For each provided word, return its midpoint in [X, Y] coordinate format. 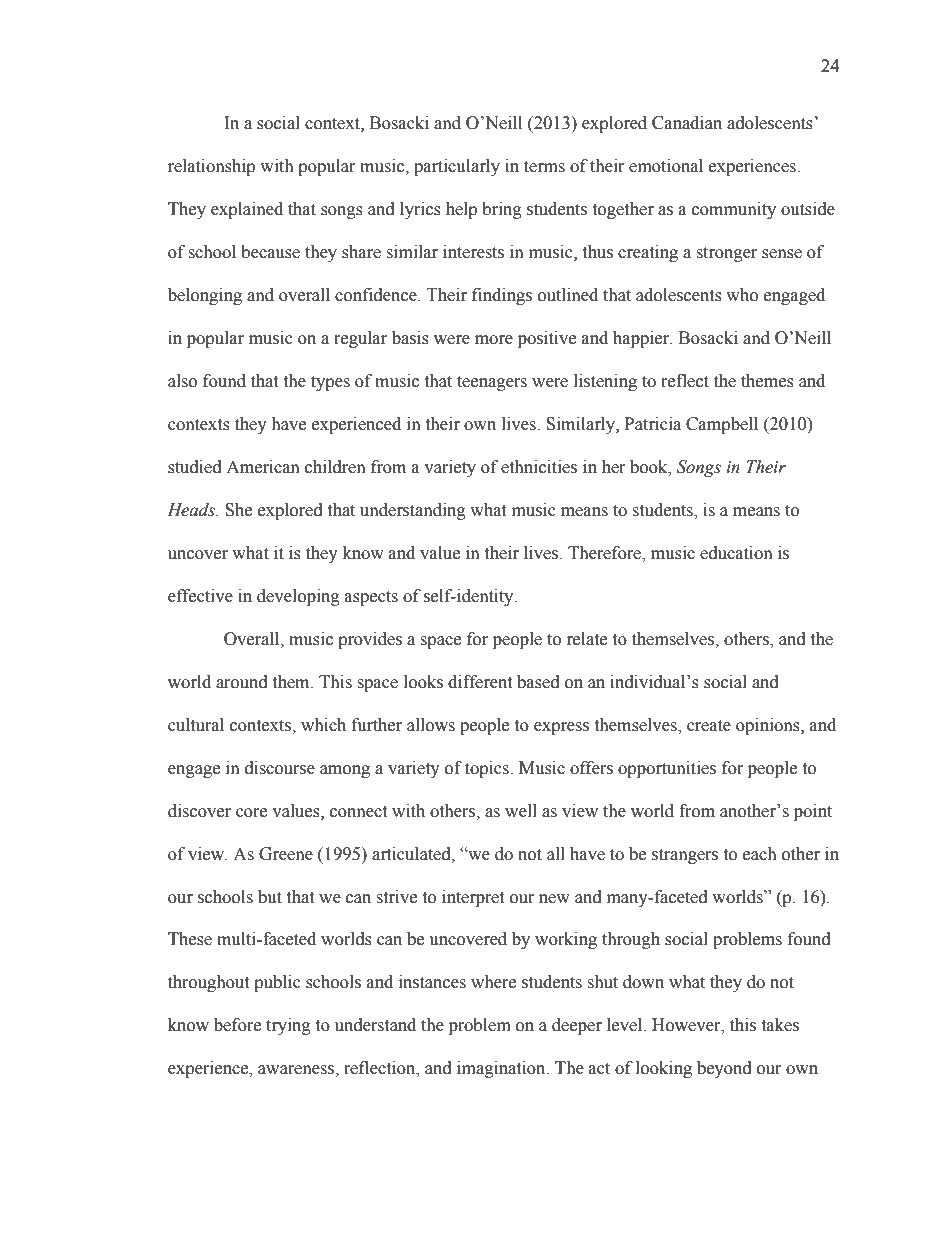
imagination [502, 1069]
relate [587, 639]
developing [298, 597]
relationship [211, 167]
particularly [457, 167]
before [237, 1025]
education [736, 553]
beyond [724, 1069]
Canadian [687, 123]
